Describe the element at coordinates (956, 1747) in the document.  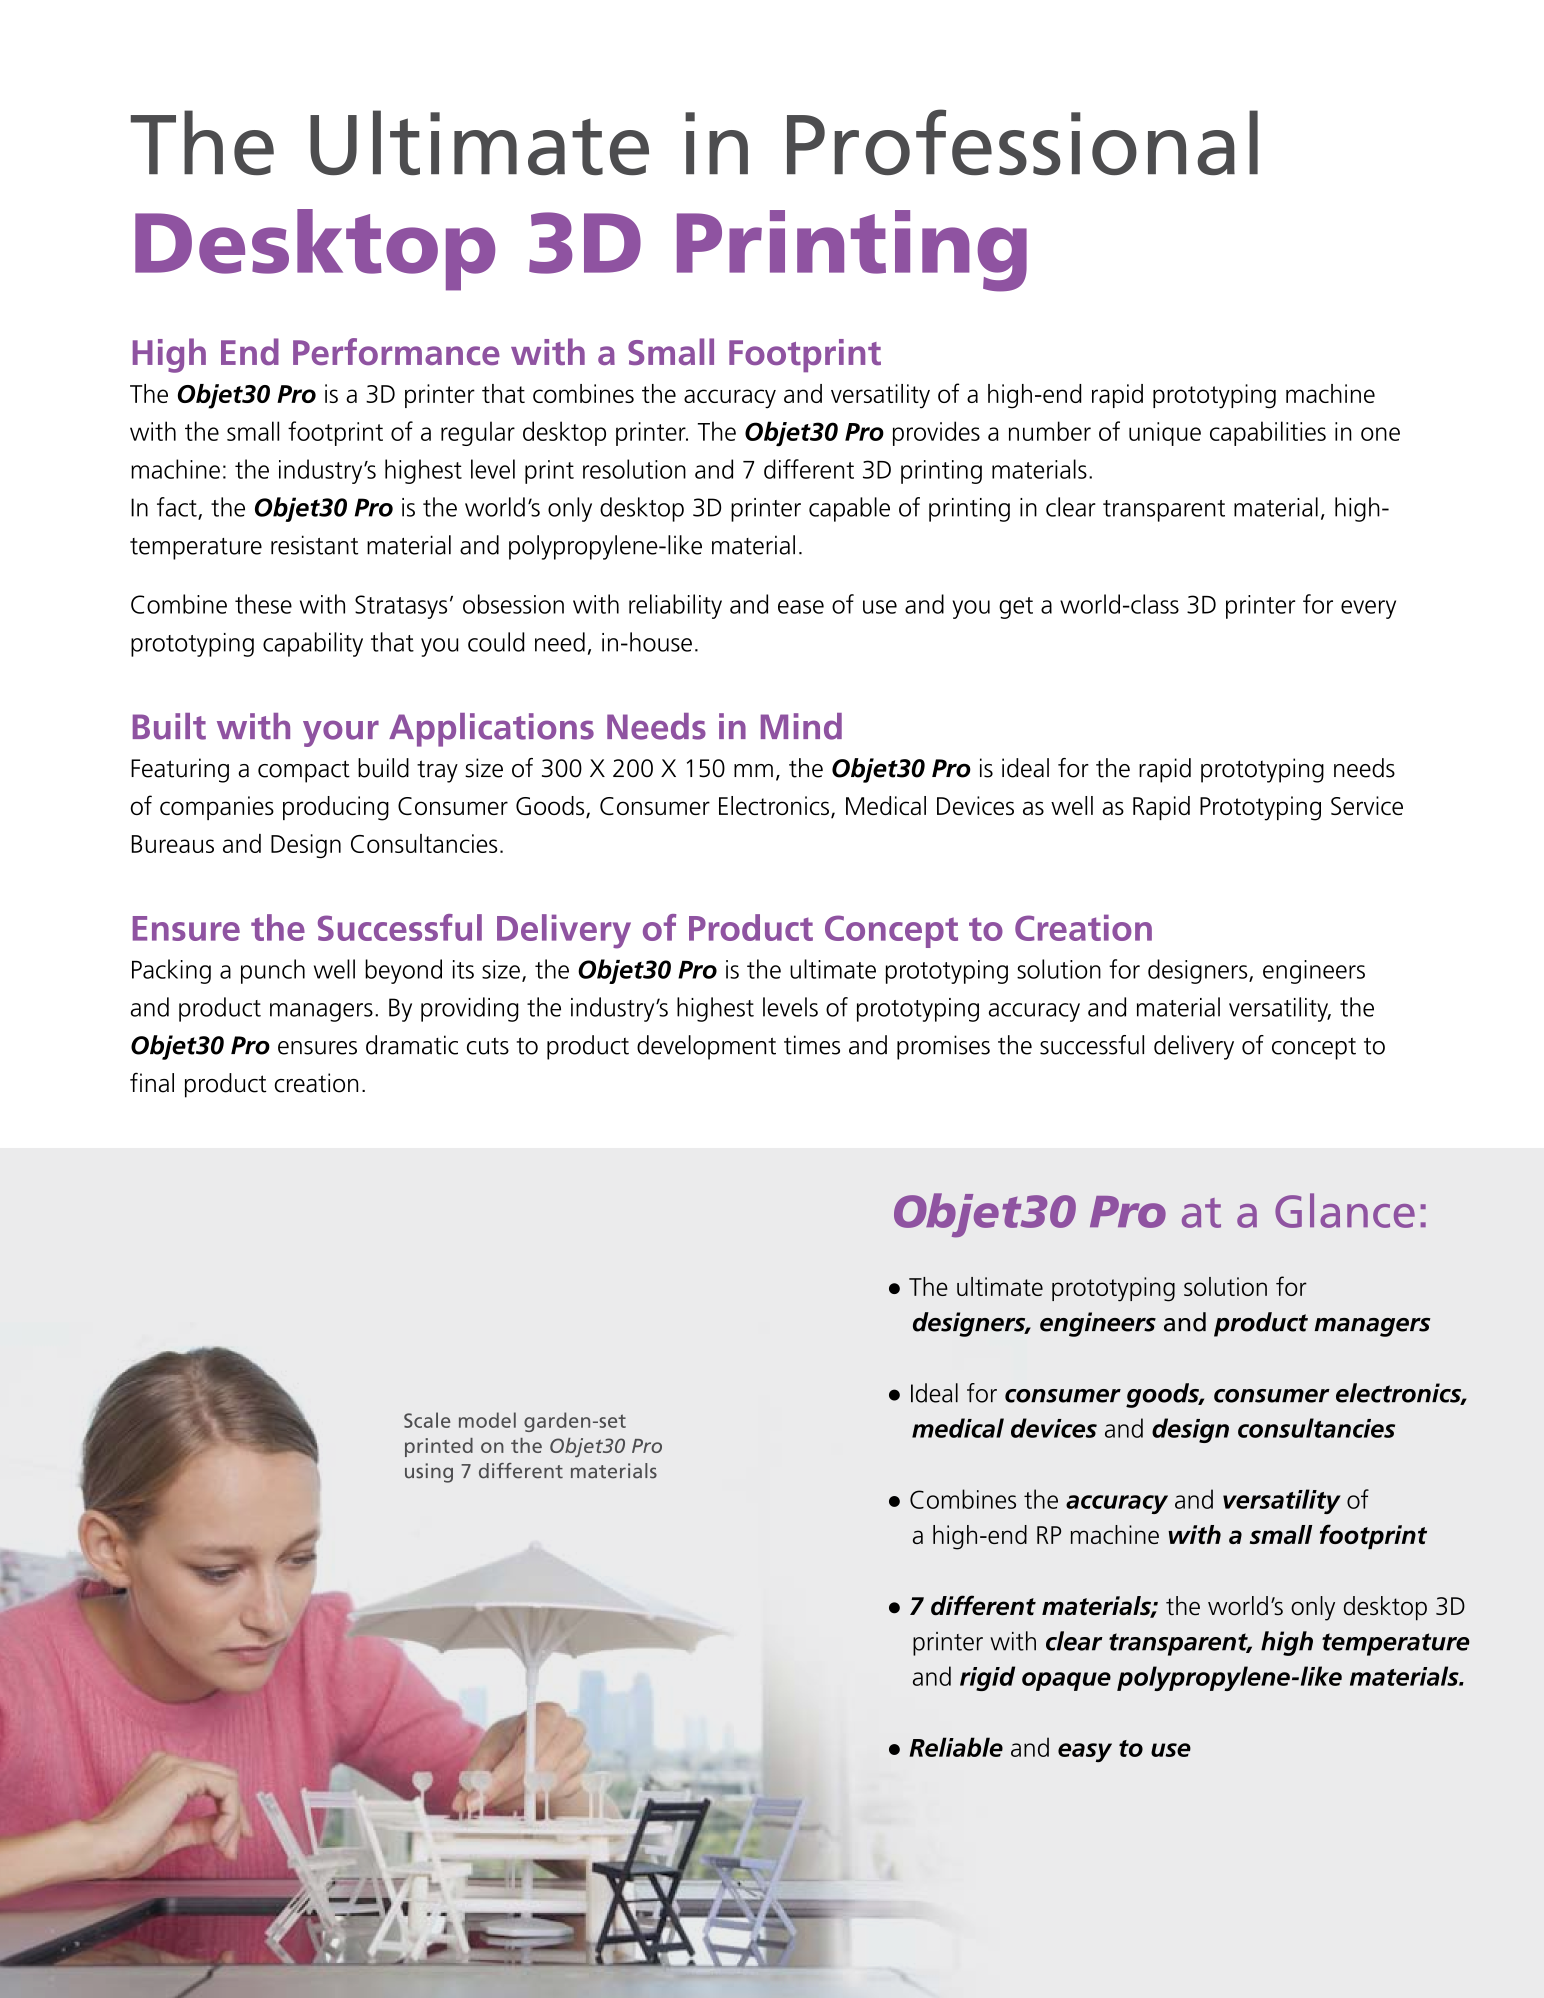
I see `Reliable` at that location.
